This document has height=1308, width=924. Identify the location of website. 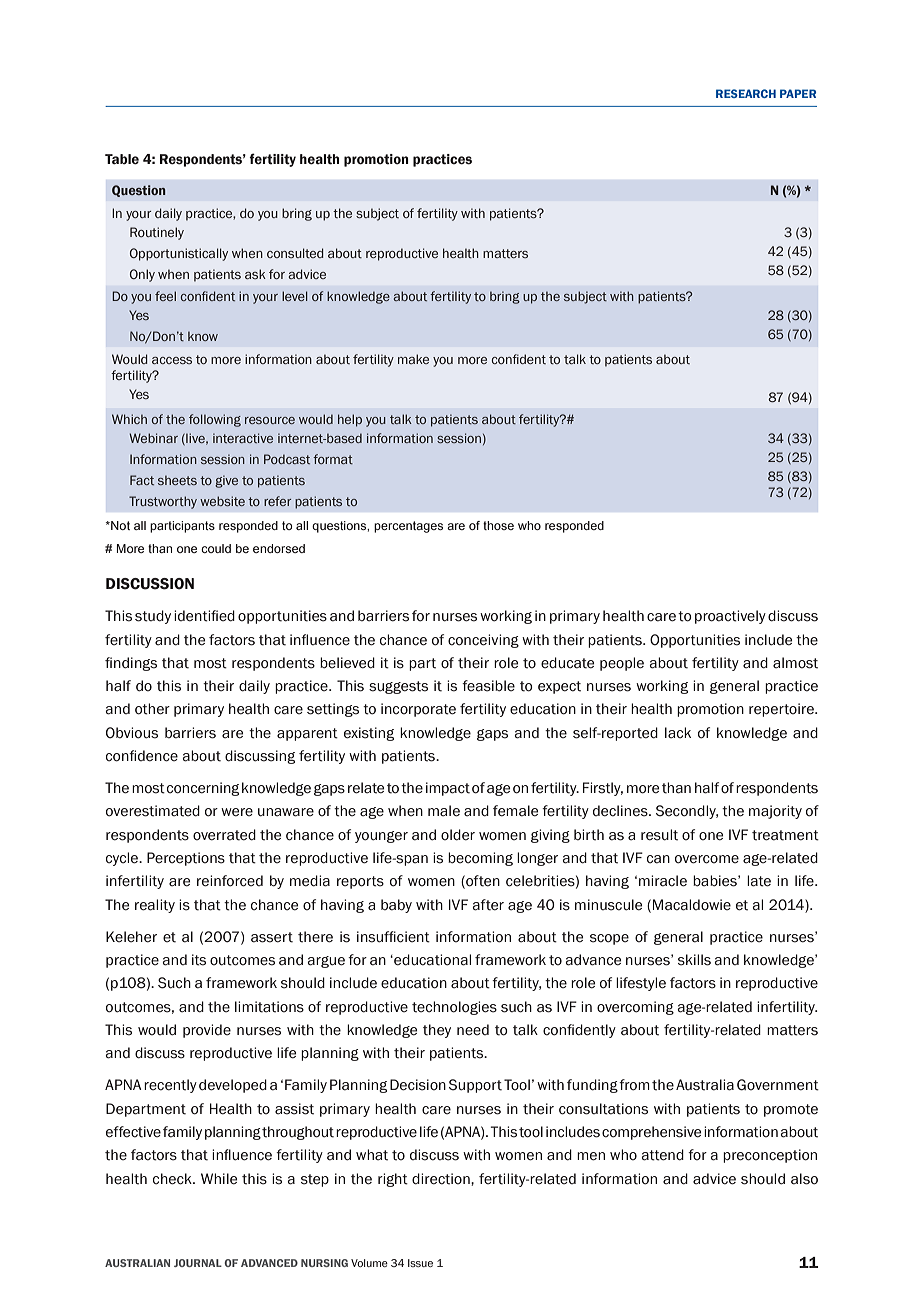
(222, 501).
